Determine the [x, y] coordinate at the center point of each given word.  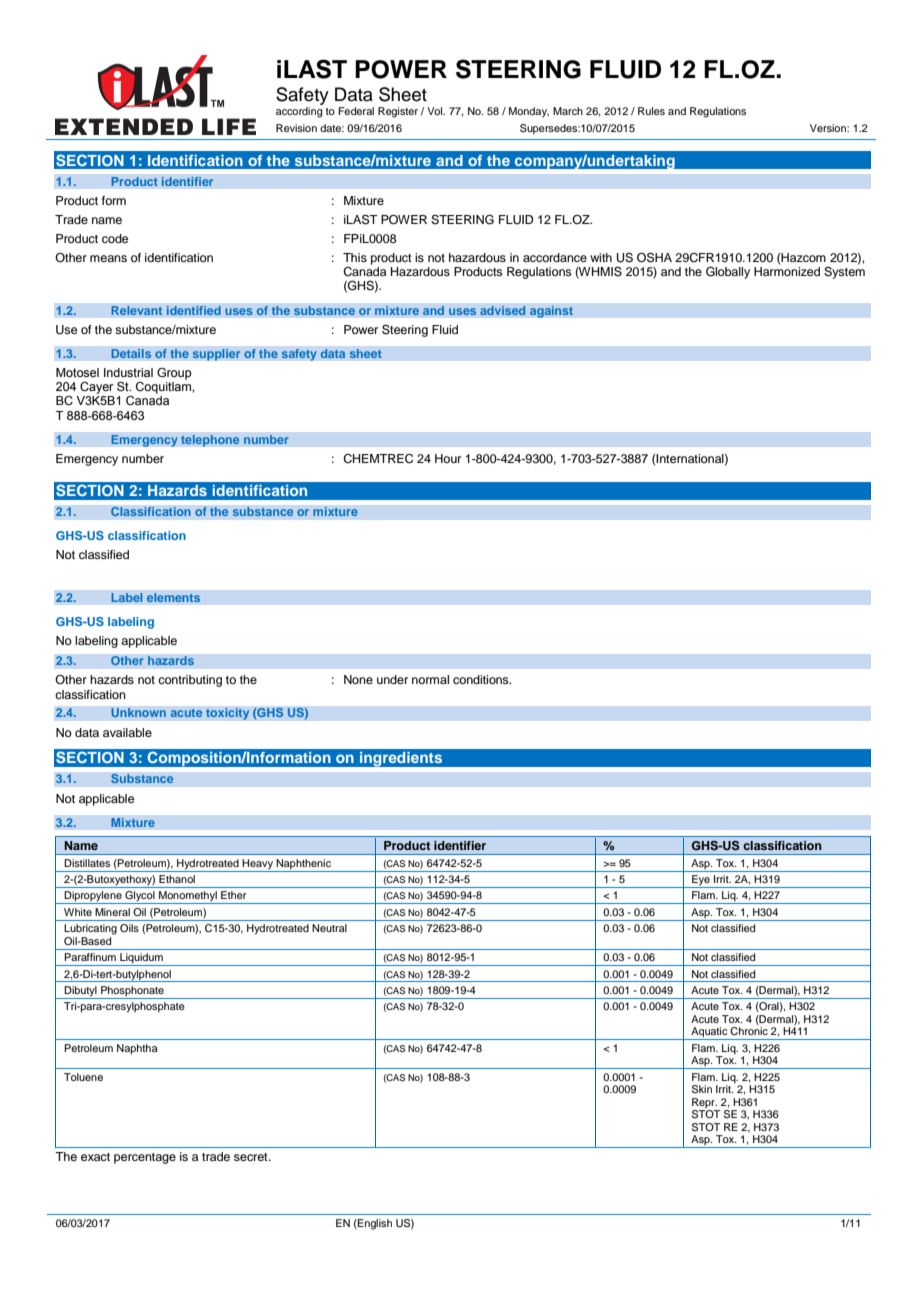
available [127, 732]
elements [173, 598]
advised [503, 311]
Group [174, 374]
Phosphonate [132, 992]
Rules [651, 111]
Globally [728, 273]
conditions [482, 679]
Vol [436, 111]
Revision [296, 128]
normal [430, 679]
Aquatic [709, 1033]
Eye [701, 881]
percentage [145, 1158]
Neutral [329, 928]
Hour [448, 458]
